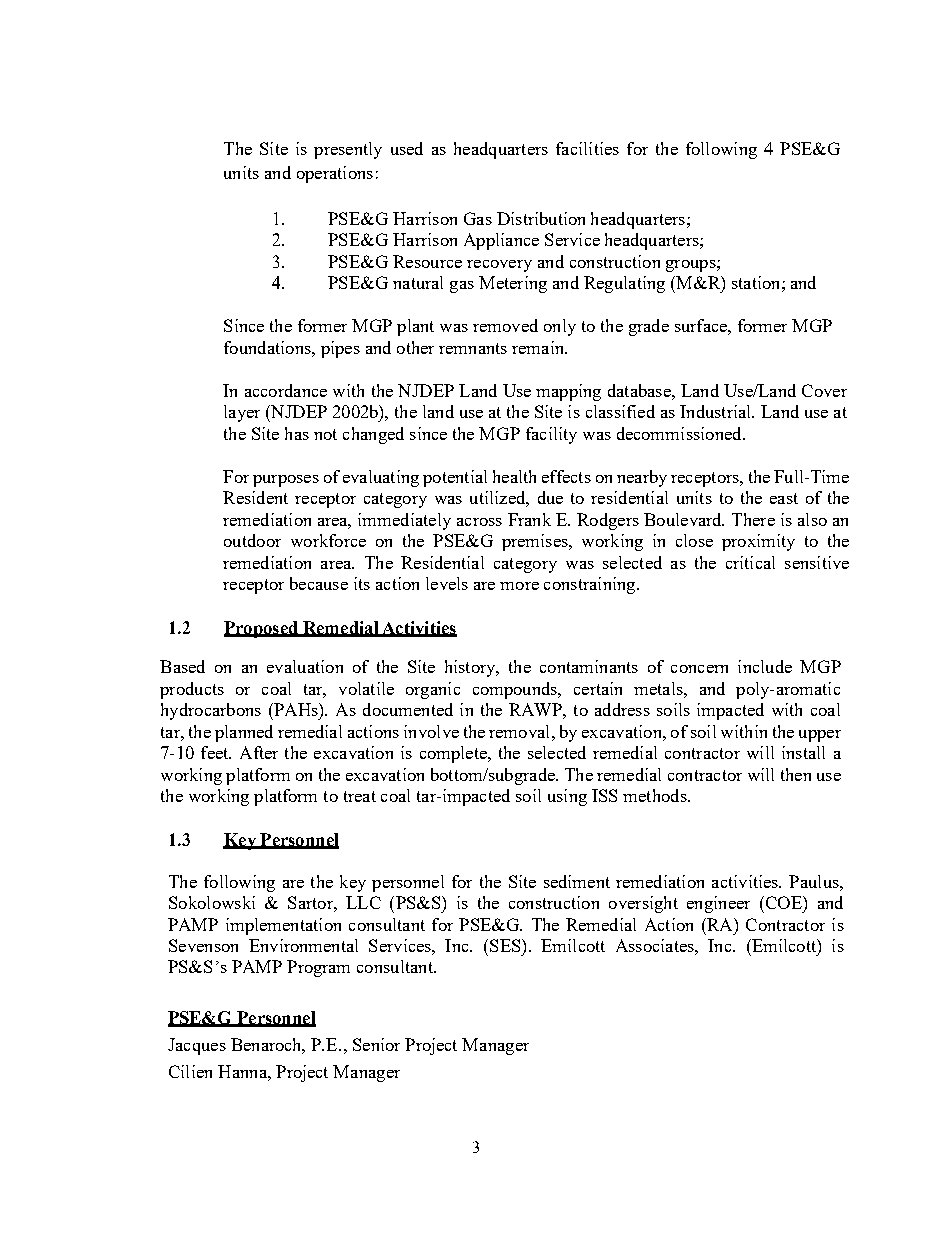 The width and height of the document is (952, 1233). Describe the element at coordinates (262, 629) in the document. I see `Proposed` at that location.
